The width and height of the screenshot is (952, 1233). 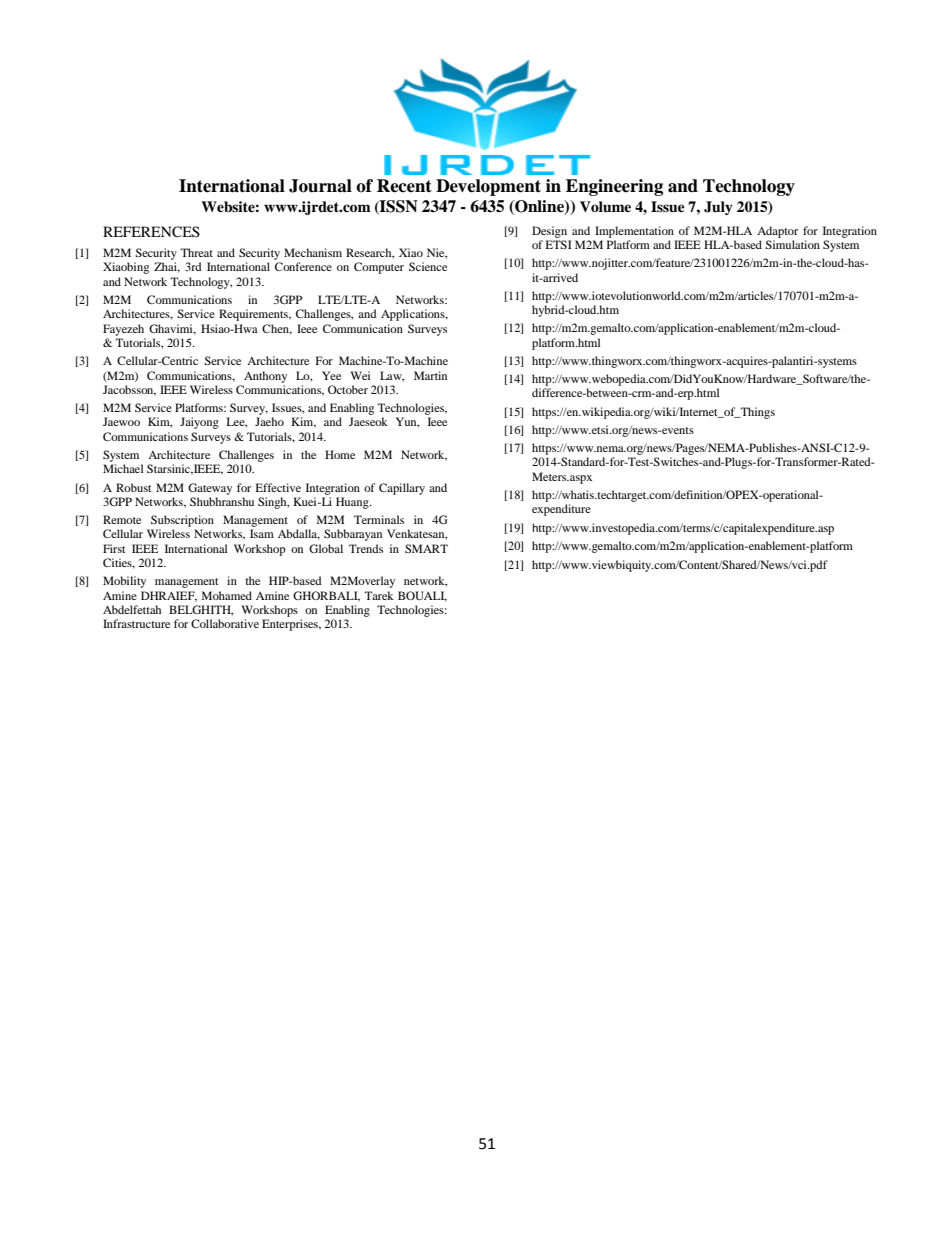 I want to click on REFERENCES, so click(x=151, y=232).
